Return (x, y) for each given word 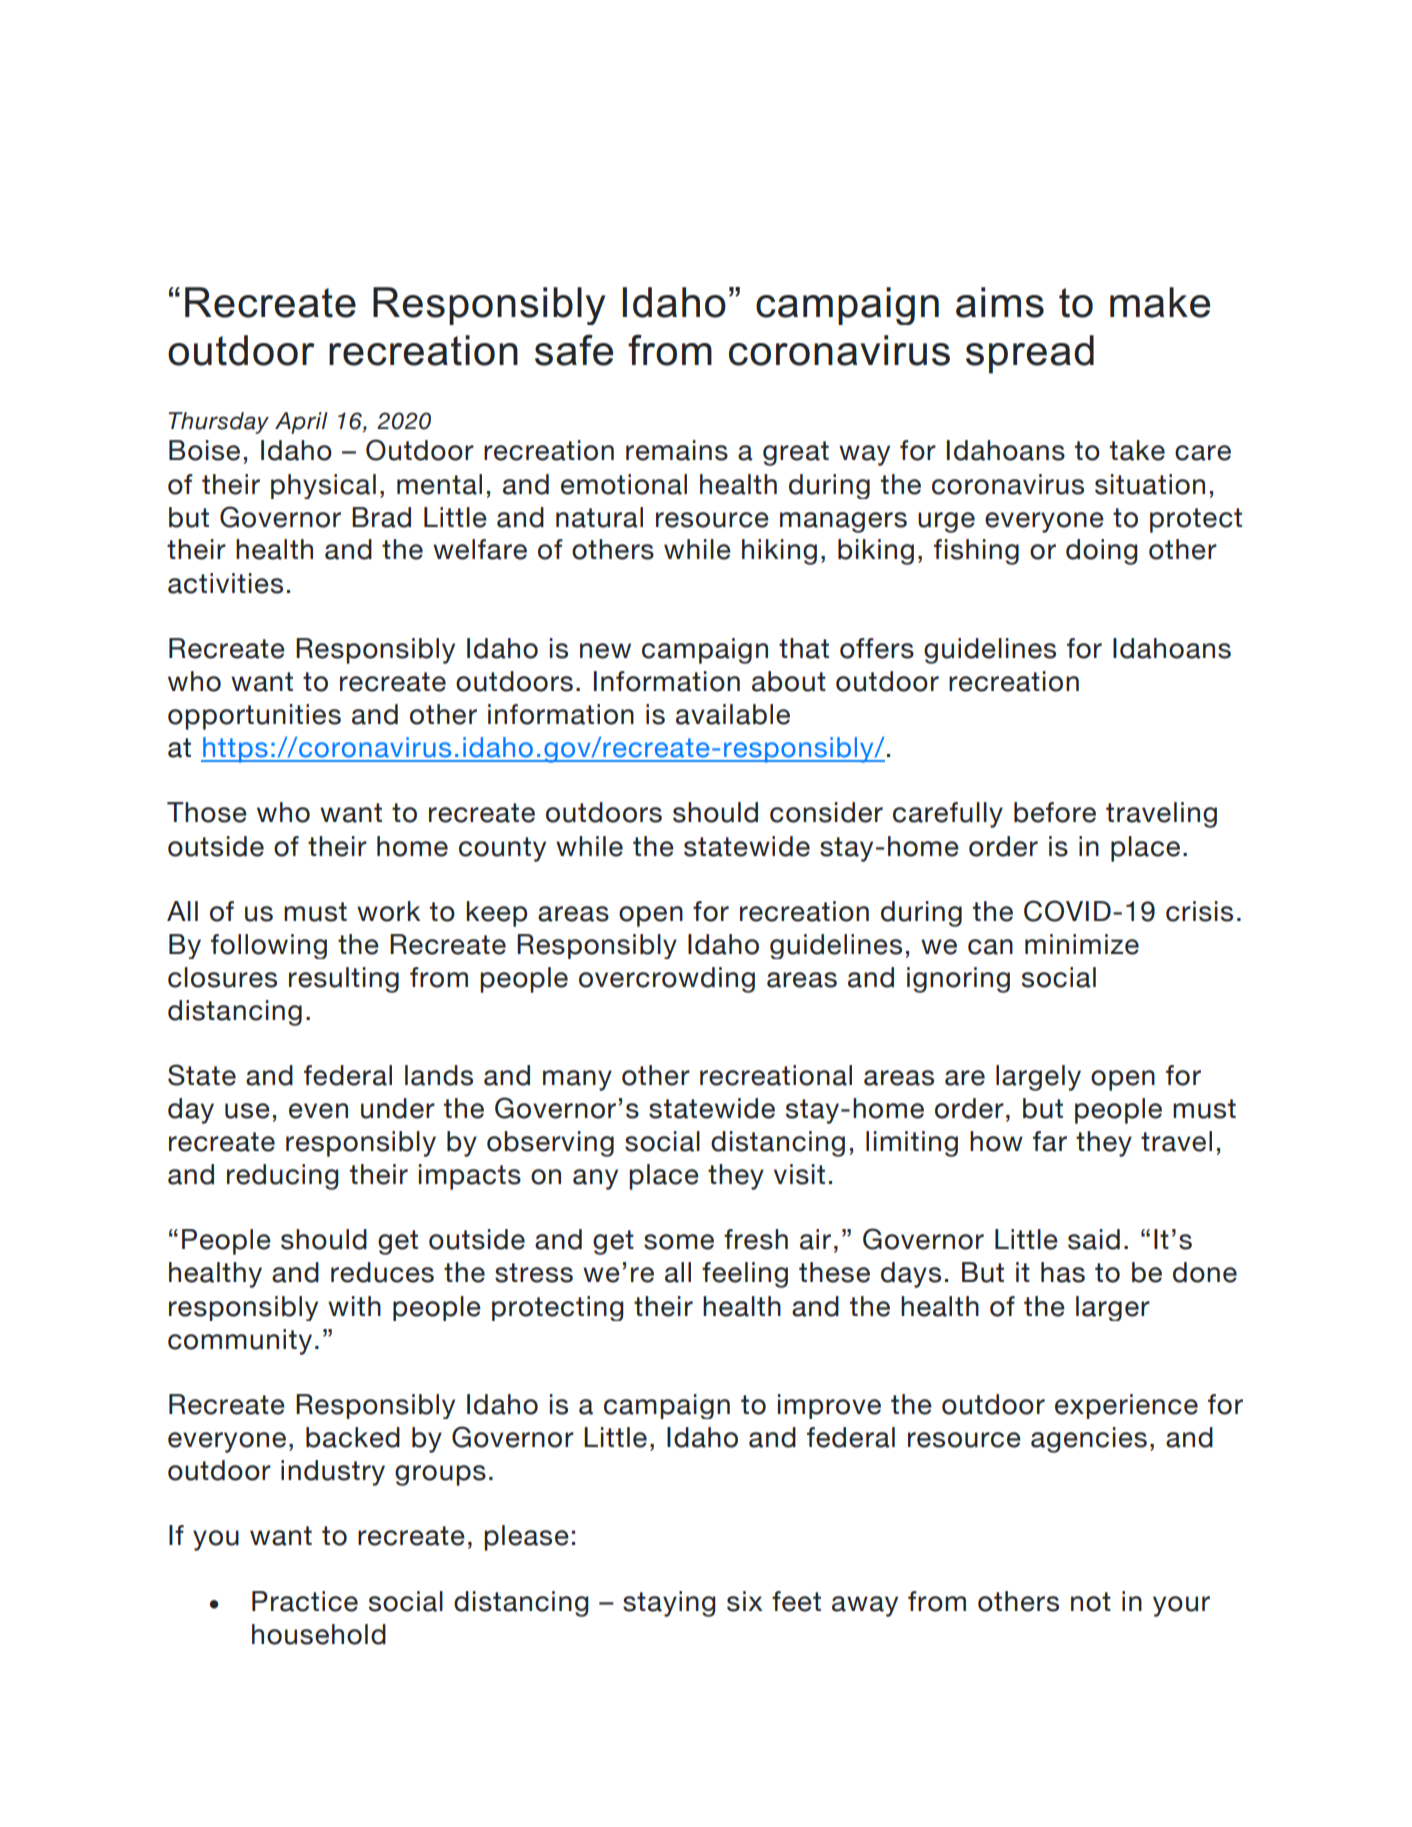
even (318, 1111)
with (354, 1306)
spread (1030, 354)
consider (826, 812)
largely (1038, 1078)
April (301, 423)
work (388, 911)
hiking (779, 552)
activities (225, 583)
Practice (305, 1601)
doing (1102, 552)
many (577, 1080)
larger (1113, 1308)
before (1055, 812)
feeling (745, 1275)
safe (574, 350)
